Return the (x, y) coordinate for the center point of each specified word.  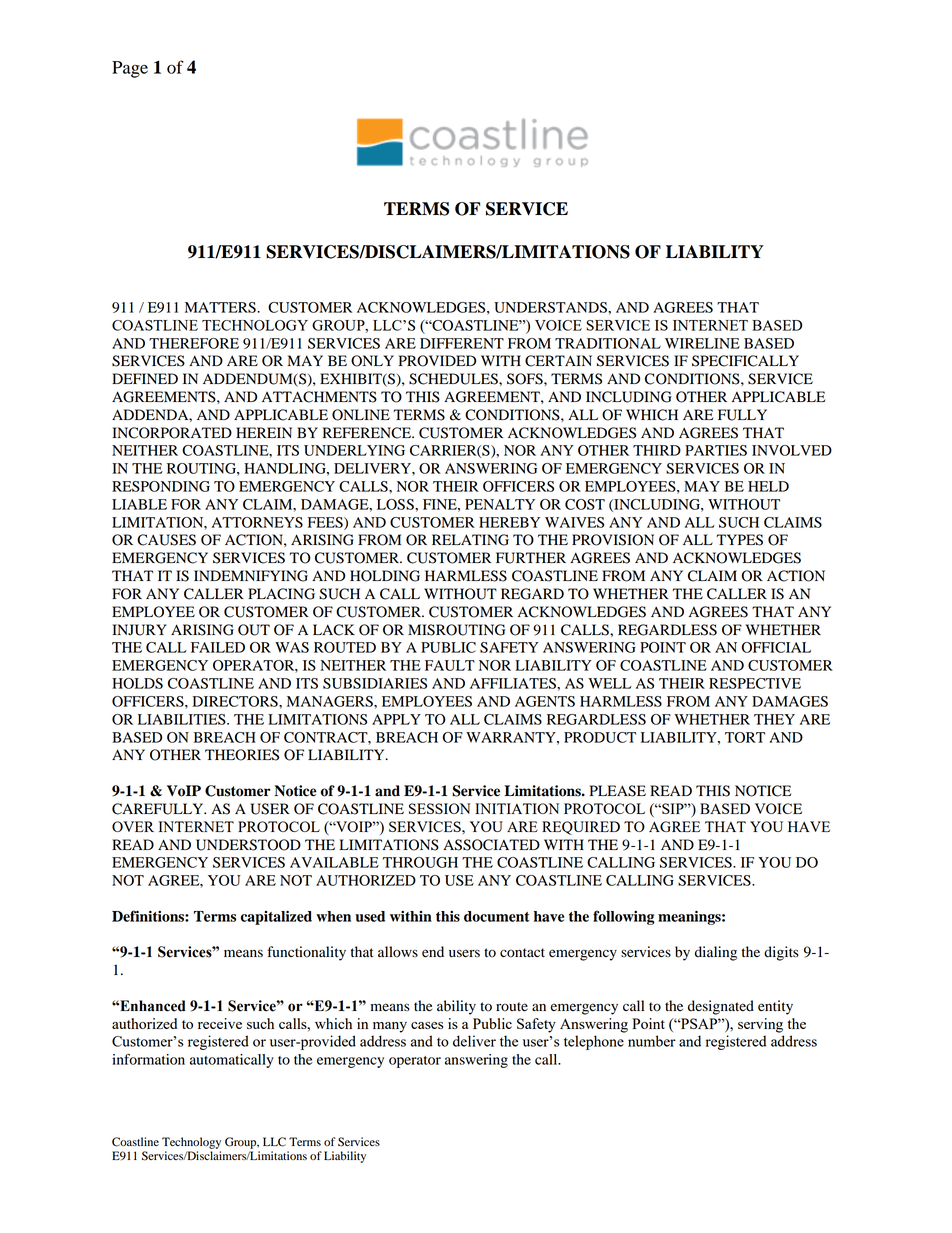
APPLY (396, 719)
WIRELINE (702, 343)
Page (130, 69)
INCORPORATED (172, 433)
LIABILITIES (183, 719)
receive (220, 1023)
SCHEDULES (454, 379)
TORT (745, 737)
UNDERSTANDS (551, 307)
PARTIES (716, 450)
